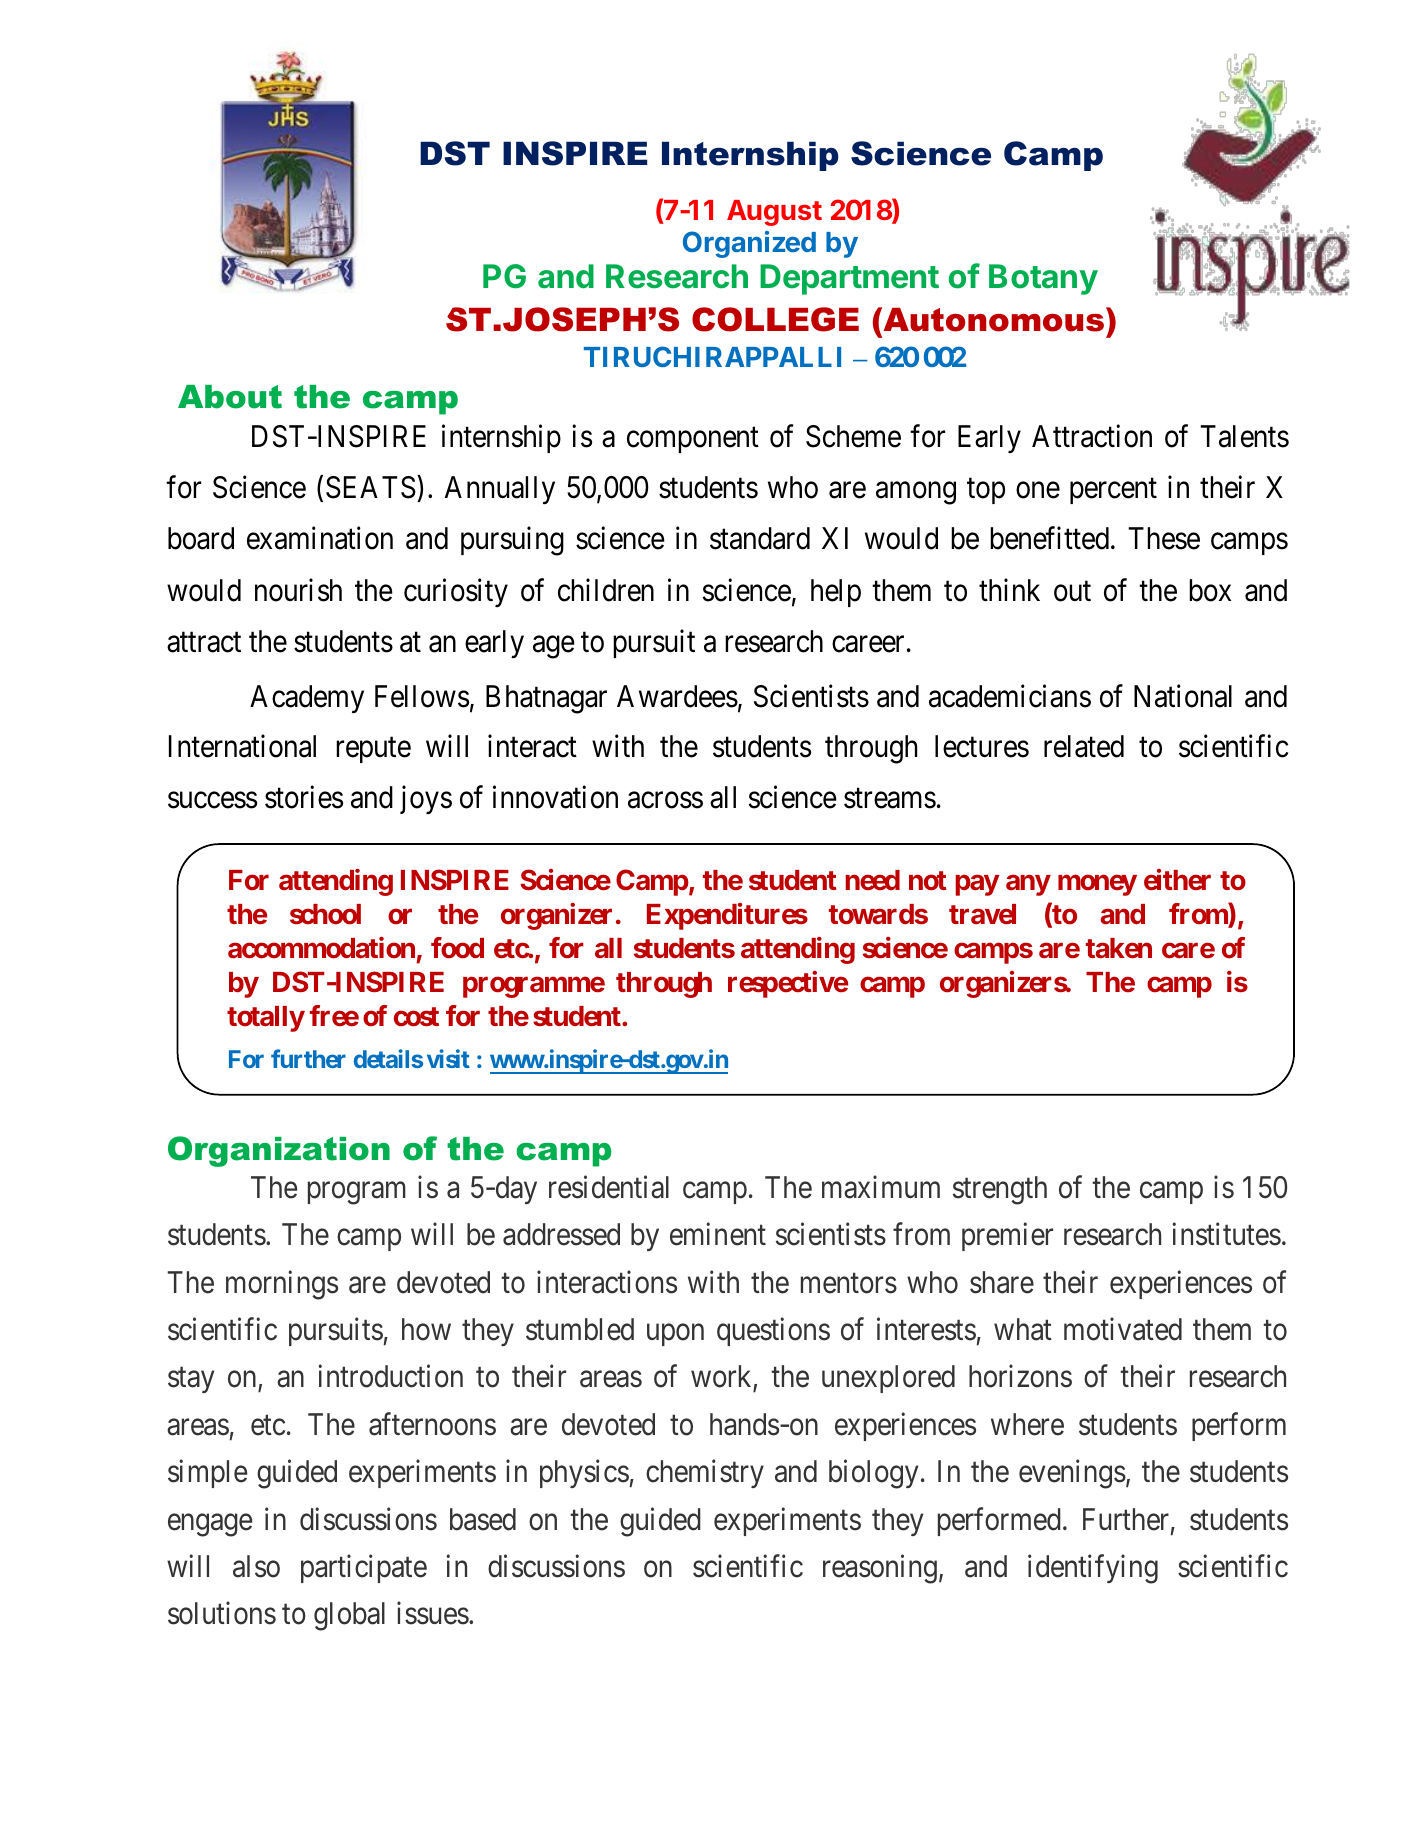 The width and height of the screenshot is (1415, 1831). I want to click on school, so click(325, 914).
